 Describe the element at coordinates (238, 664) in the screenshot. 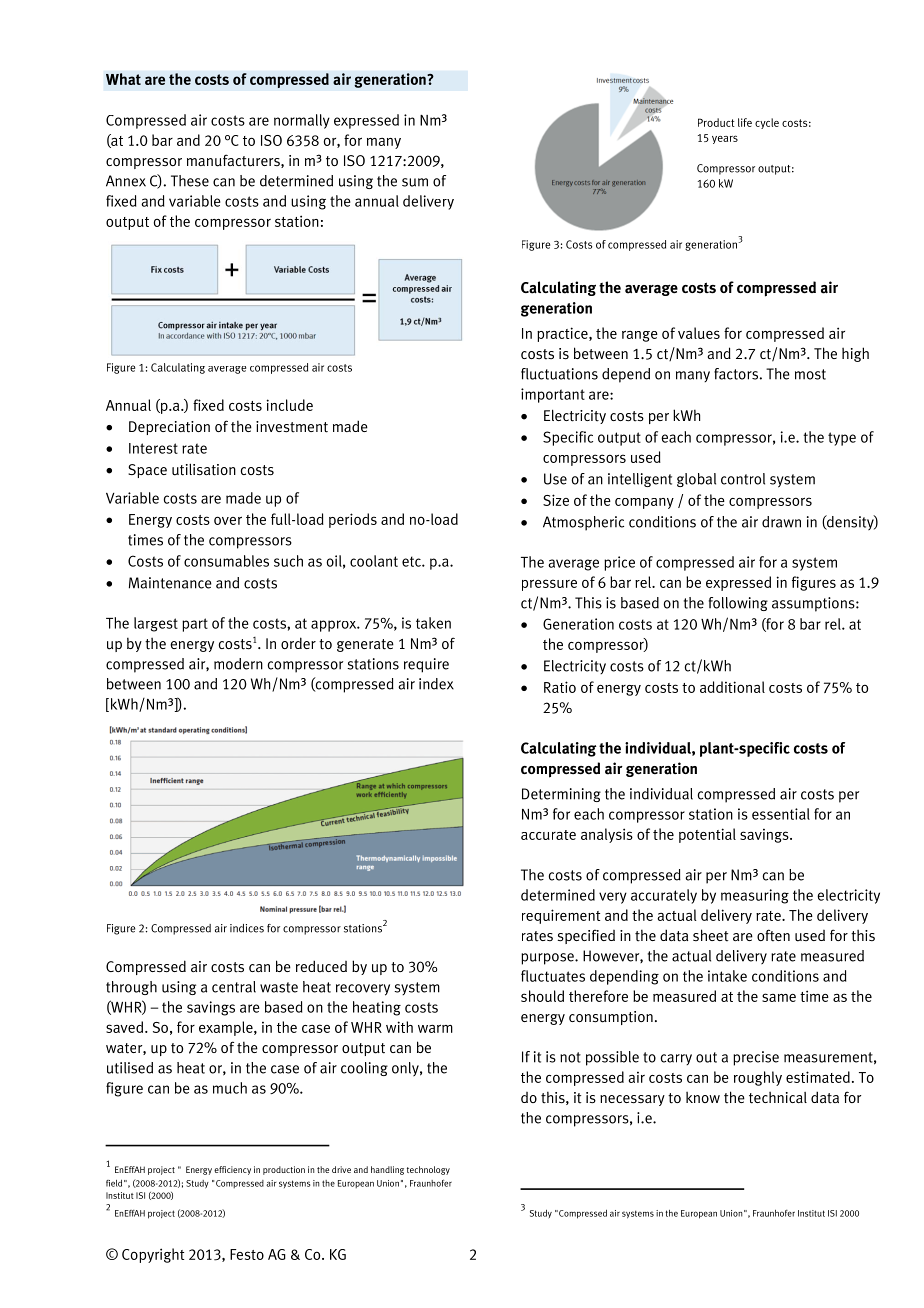

I see `modern` at that location.
